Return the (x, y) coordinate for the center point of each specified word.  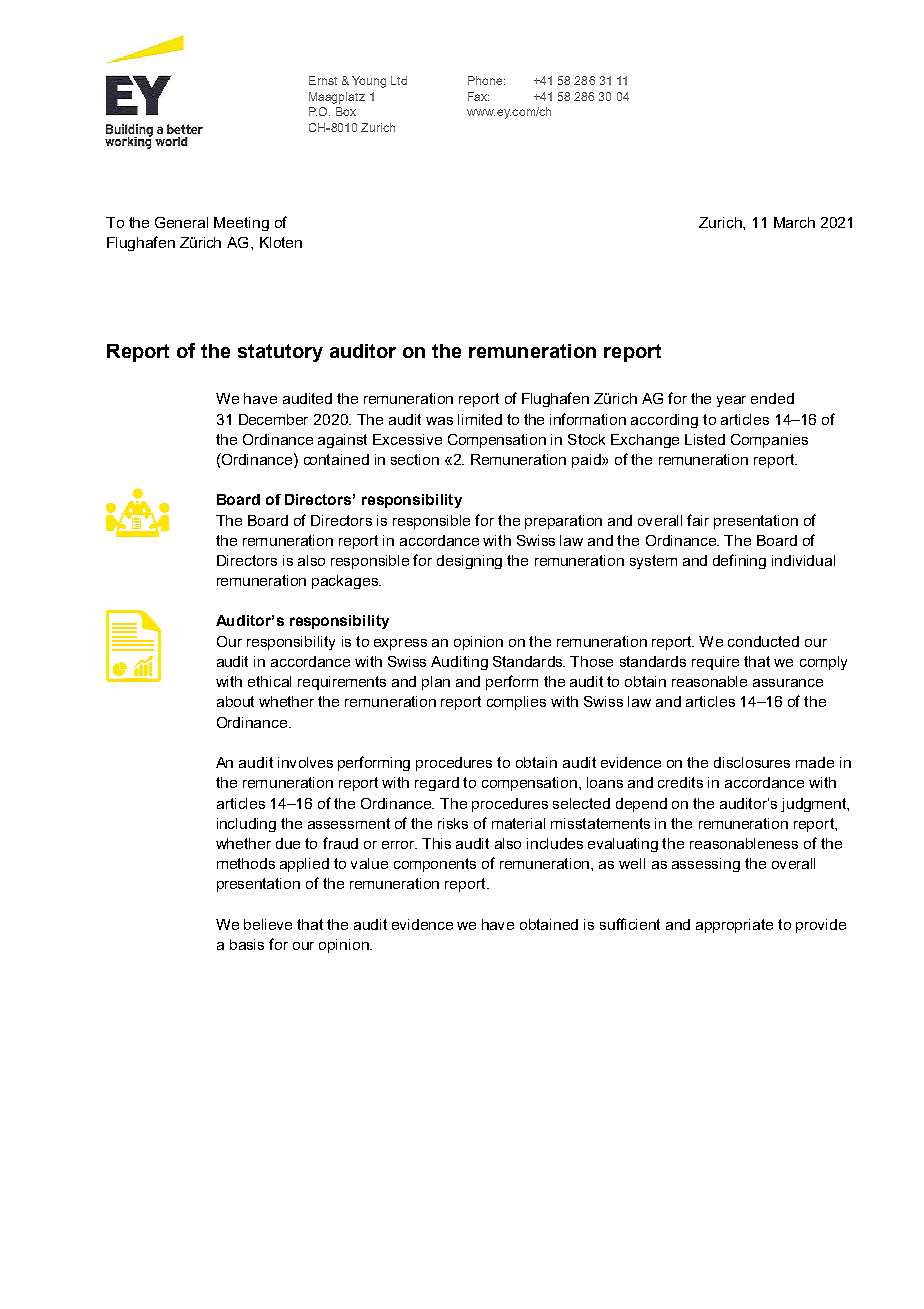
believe (268, 924)
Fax (478, 96)
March (794, 222)
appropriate (734, 926)
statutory (280, 353)
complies (516, 703)
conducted (763, 641)
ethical (269, 681)
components (435, 865)
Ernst (323, 80)
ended (772, 398)
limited (480, 419)
